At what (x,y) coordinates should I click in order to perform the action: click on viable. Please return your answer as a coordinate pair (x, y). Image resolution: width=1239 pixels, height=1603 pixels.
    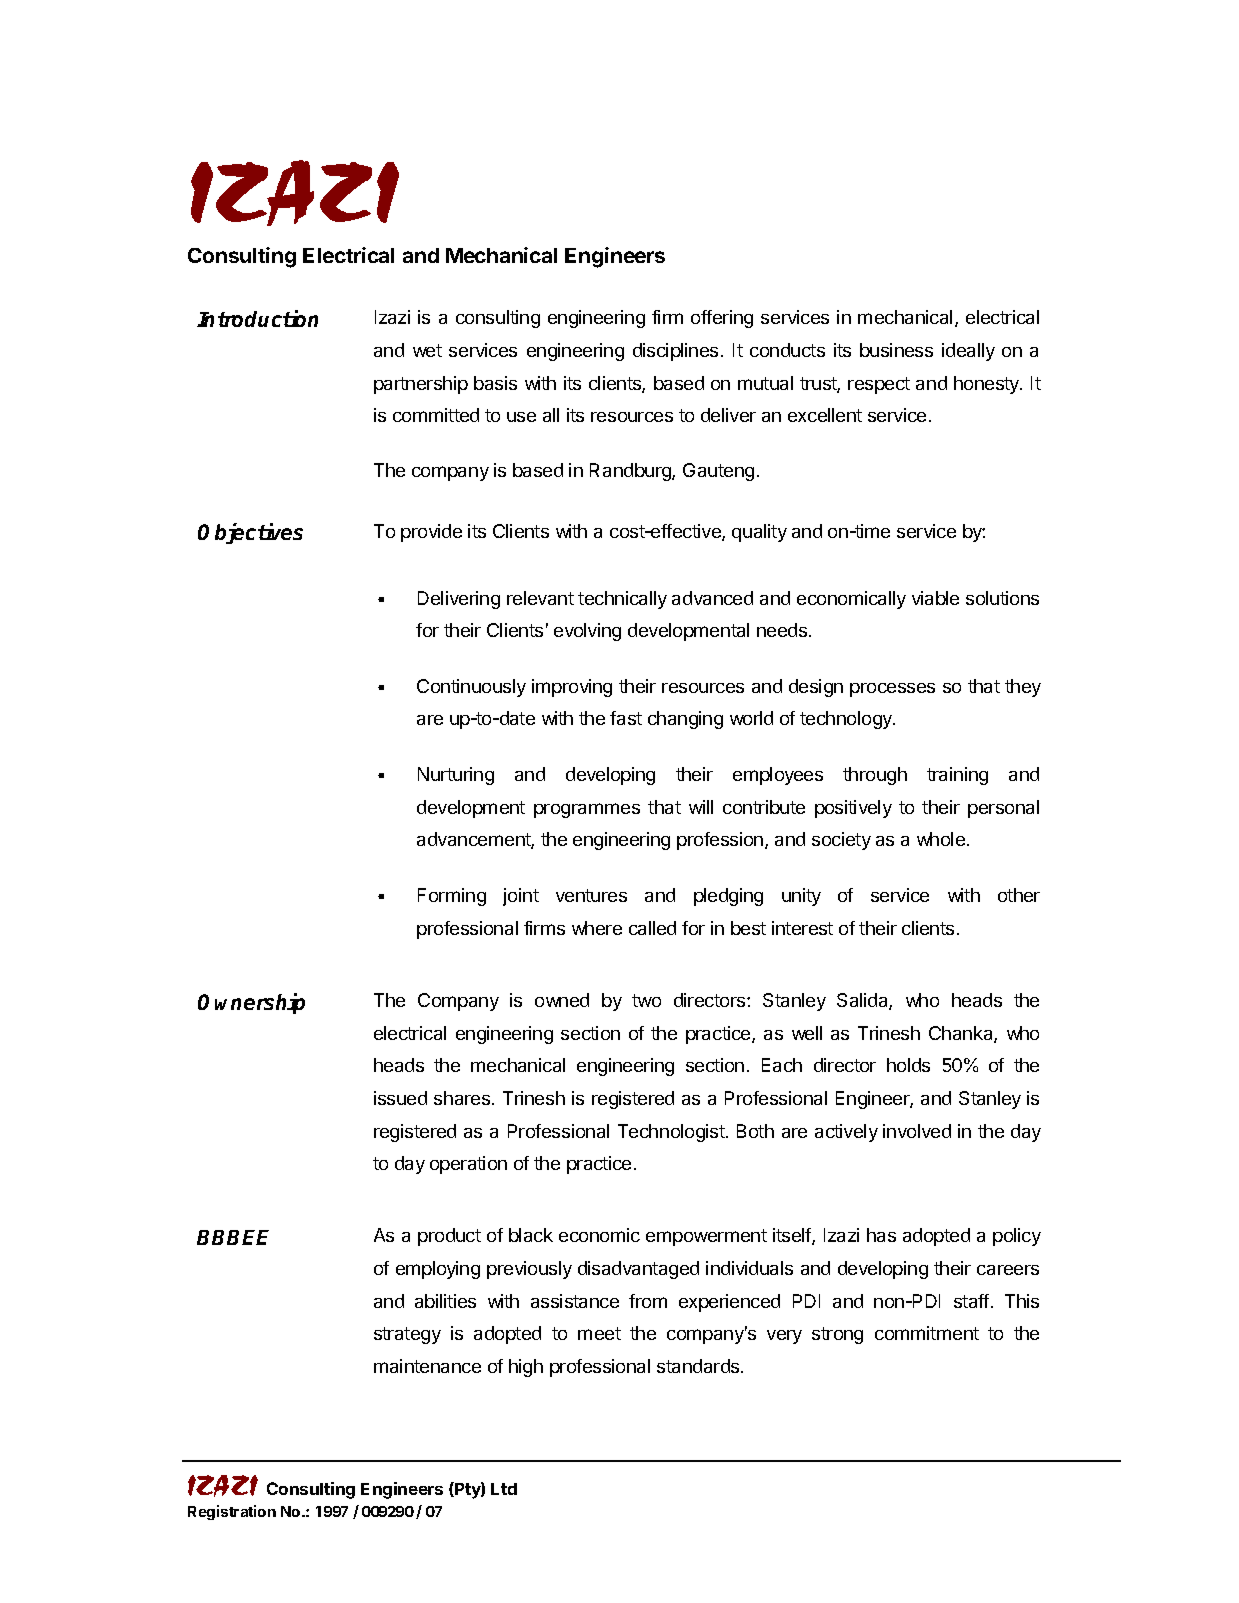
    Looking at the image, I should click on (935, 598).
